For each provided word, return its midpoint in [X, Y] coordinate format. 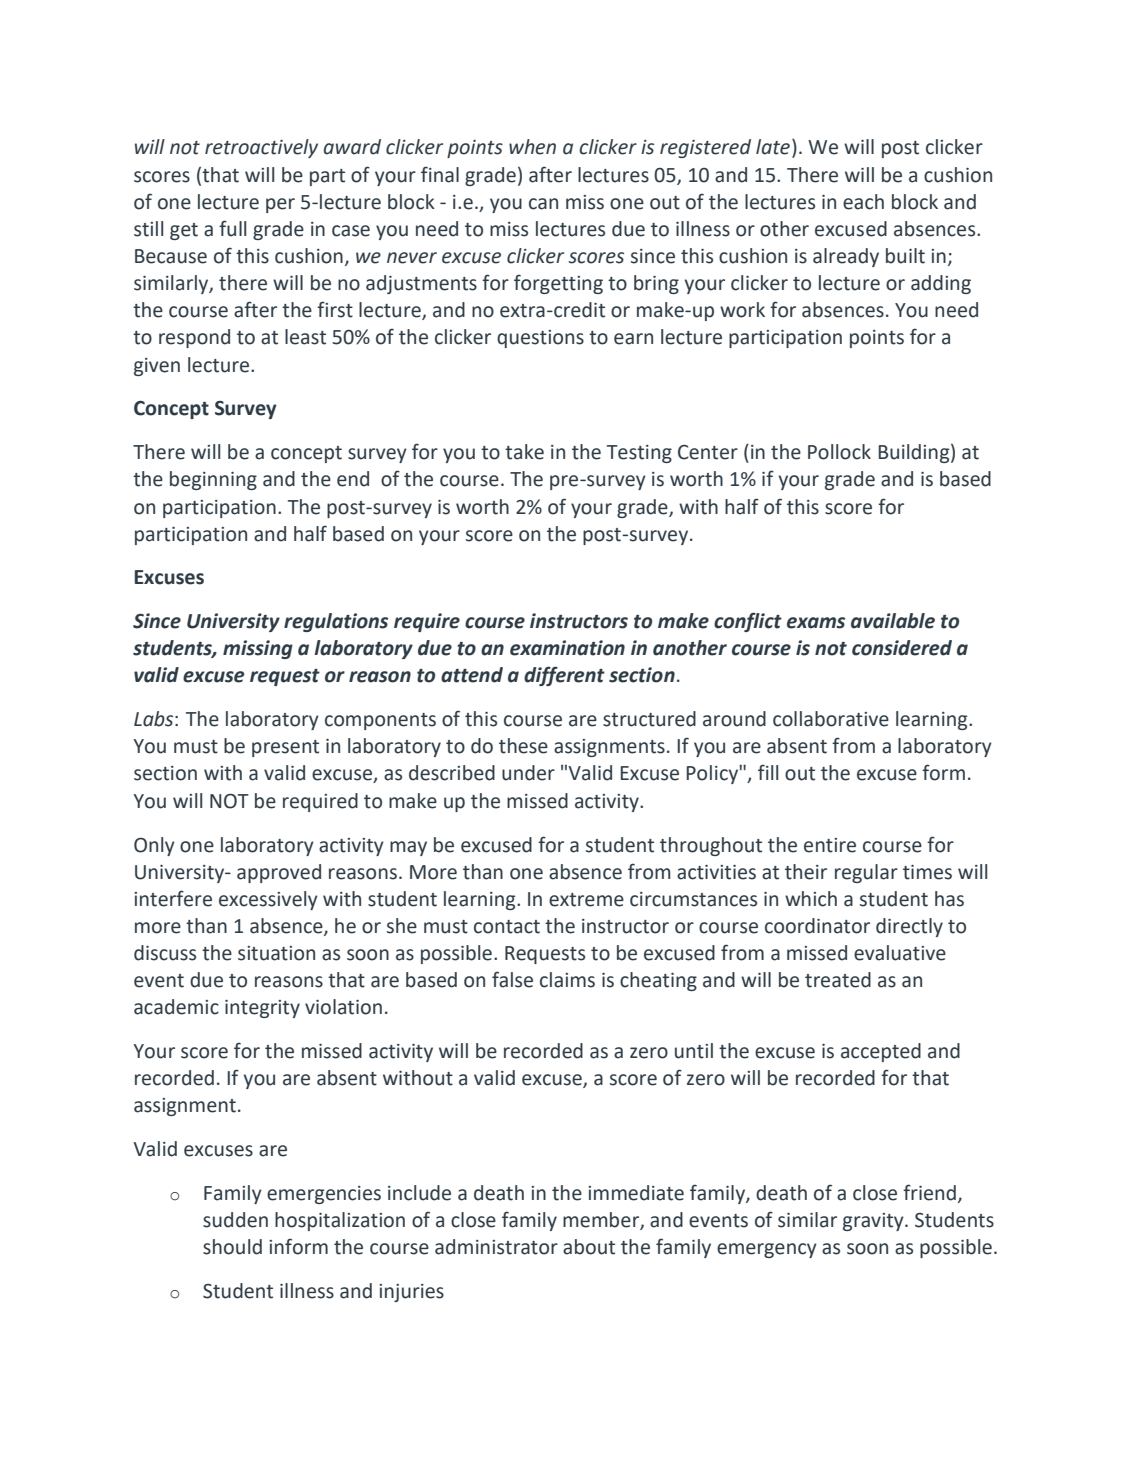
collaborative [831, 719]
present [285, 748]
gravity [874, 1222]
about [589, 1247]
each [863, 202]
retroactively [261, 148]
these [523, 746]
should [232, 1247]
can [543, 204]
